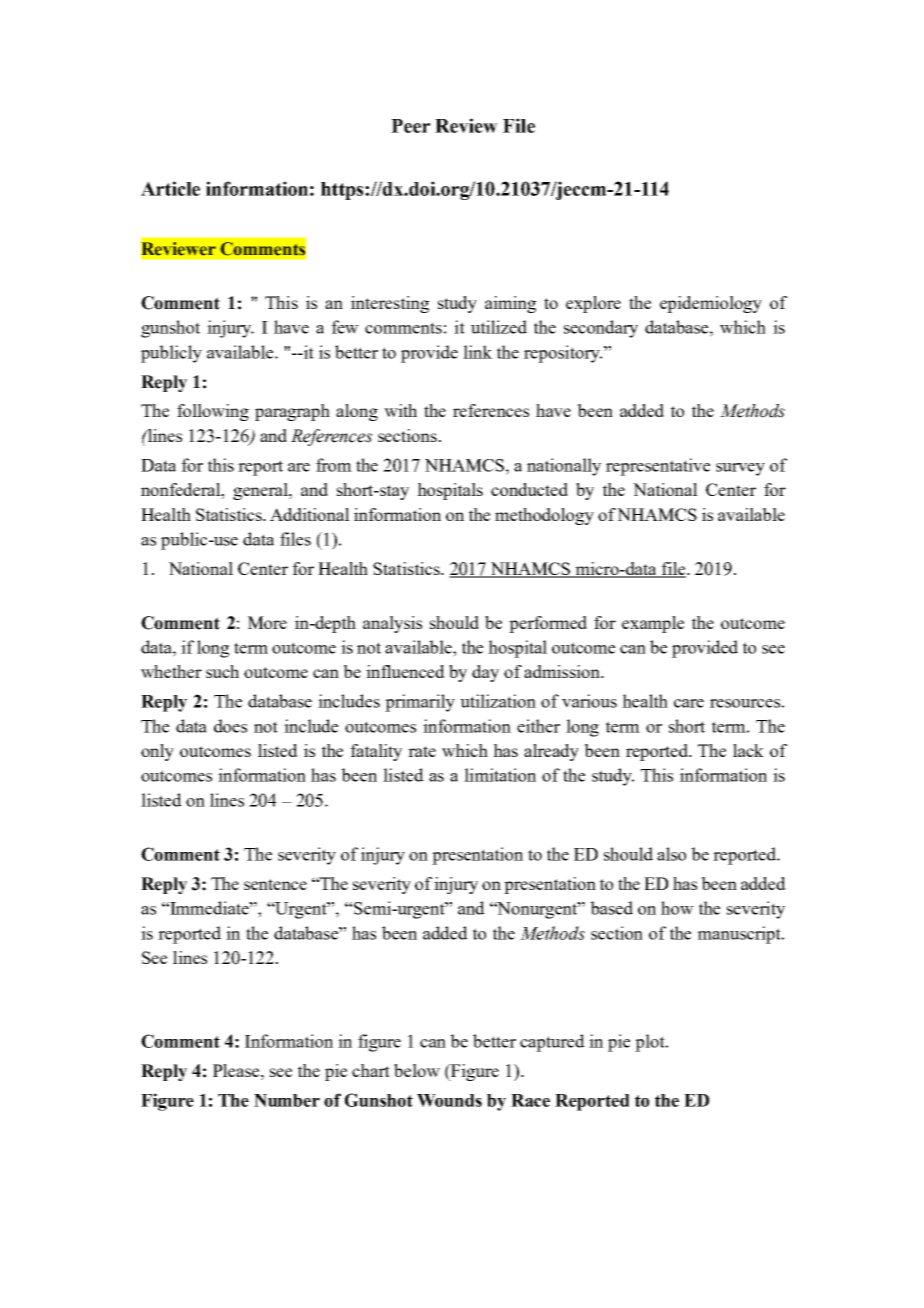  Describe the element at coordinates (400, 410) in the document. I see `with` at that location.
